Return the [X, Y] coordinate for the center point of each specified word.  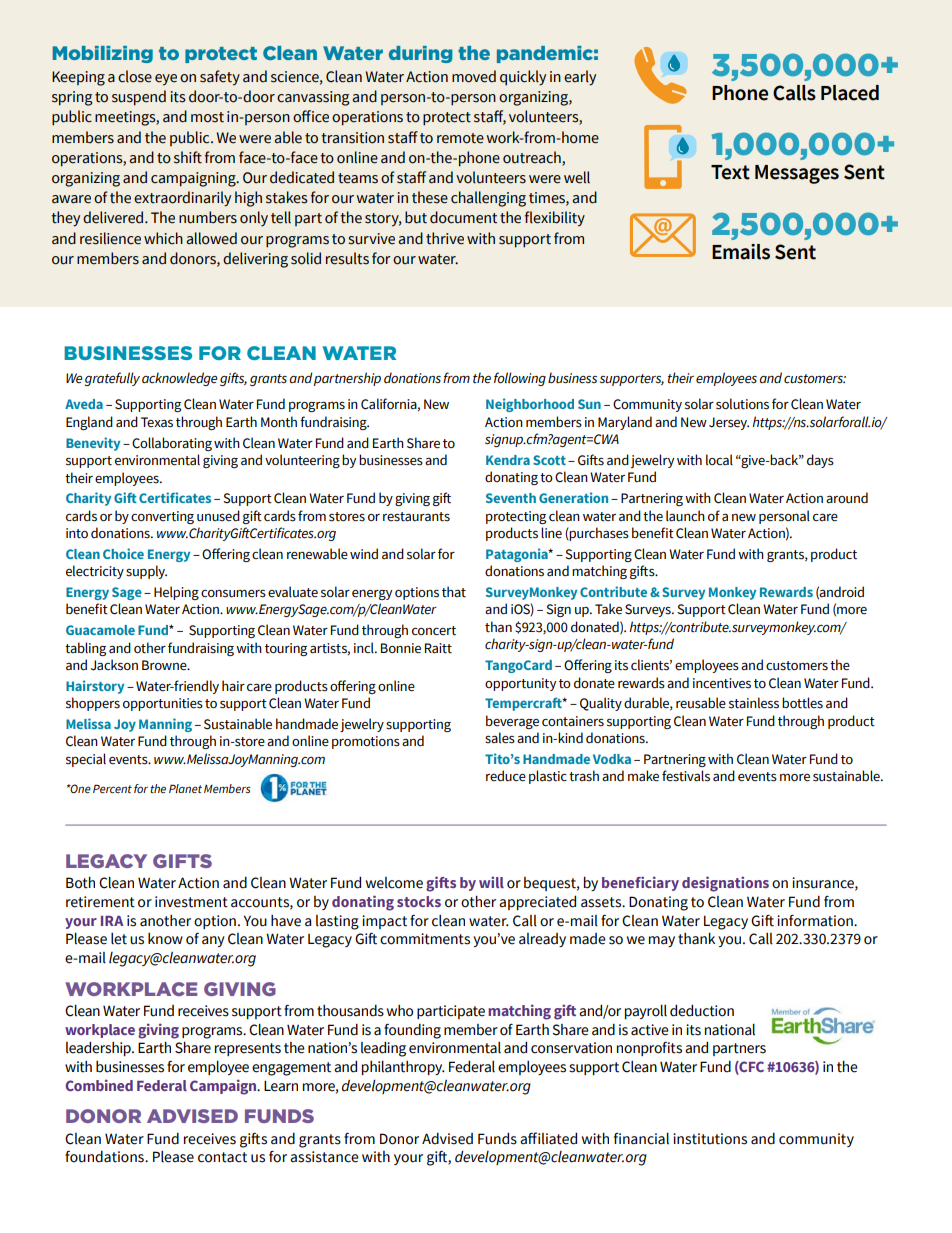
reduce [506, 776]
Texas [157, 422]
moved [474, 76]
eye [166, 80]
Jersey [729, 423]
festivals [686, 776]
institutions [710, 1139]
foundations [105, 1157]
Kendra [508, 460]
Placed [850, 93]
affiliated [548, 1138]
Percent [112, 788]
